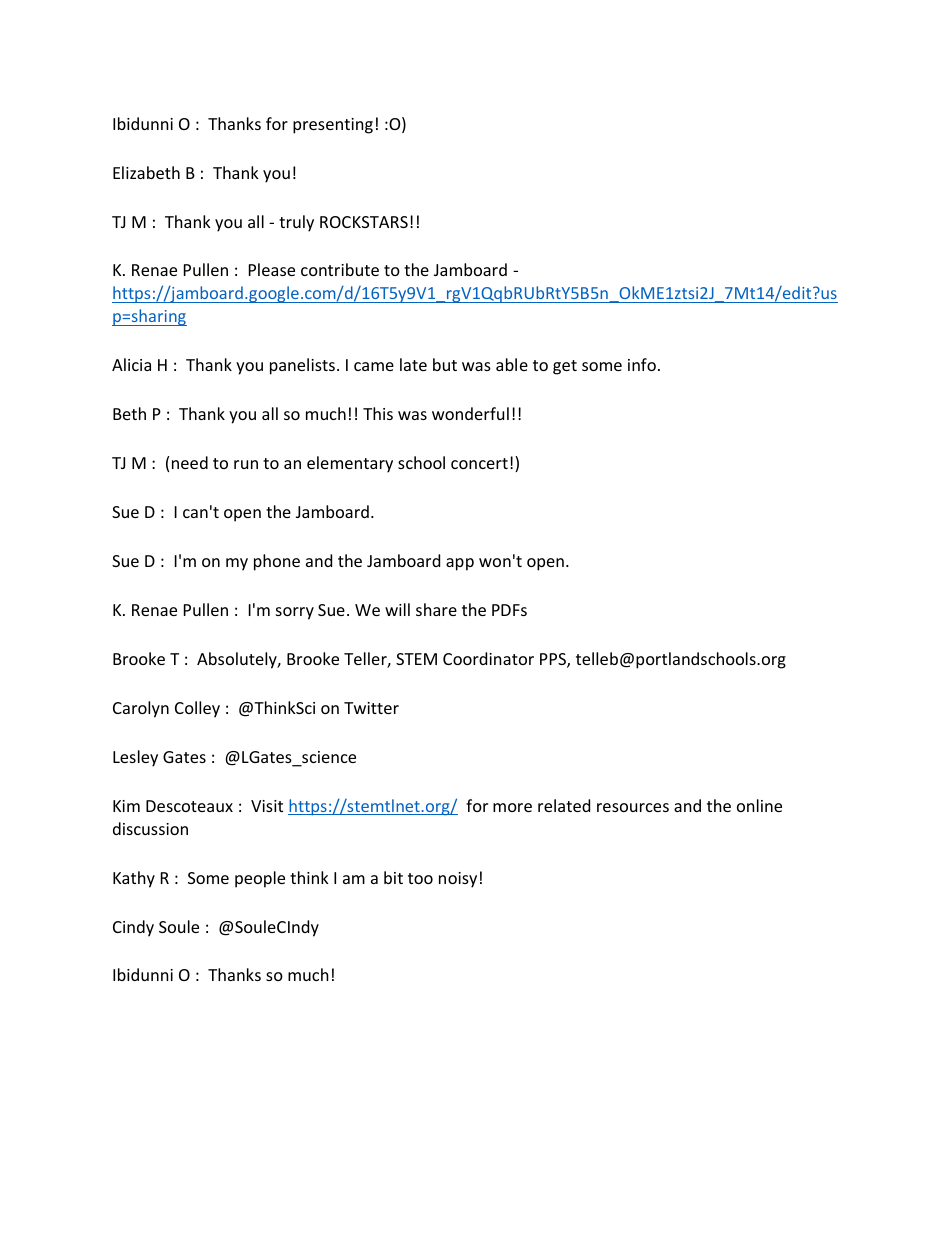 The image size is (952, 1233). Describe the element at coordinates (364, 222) in the screenshot. I see `ROCKSTARS` at that location.
